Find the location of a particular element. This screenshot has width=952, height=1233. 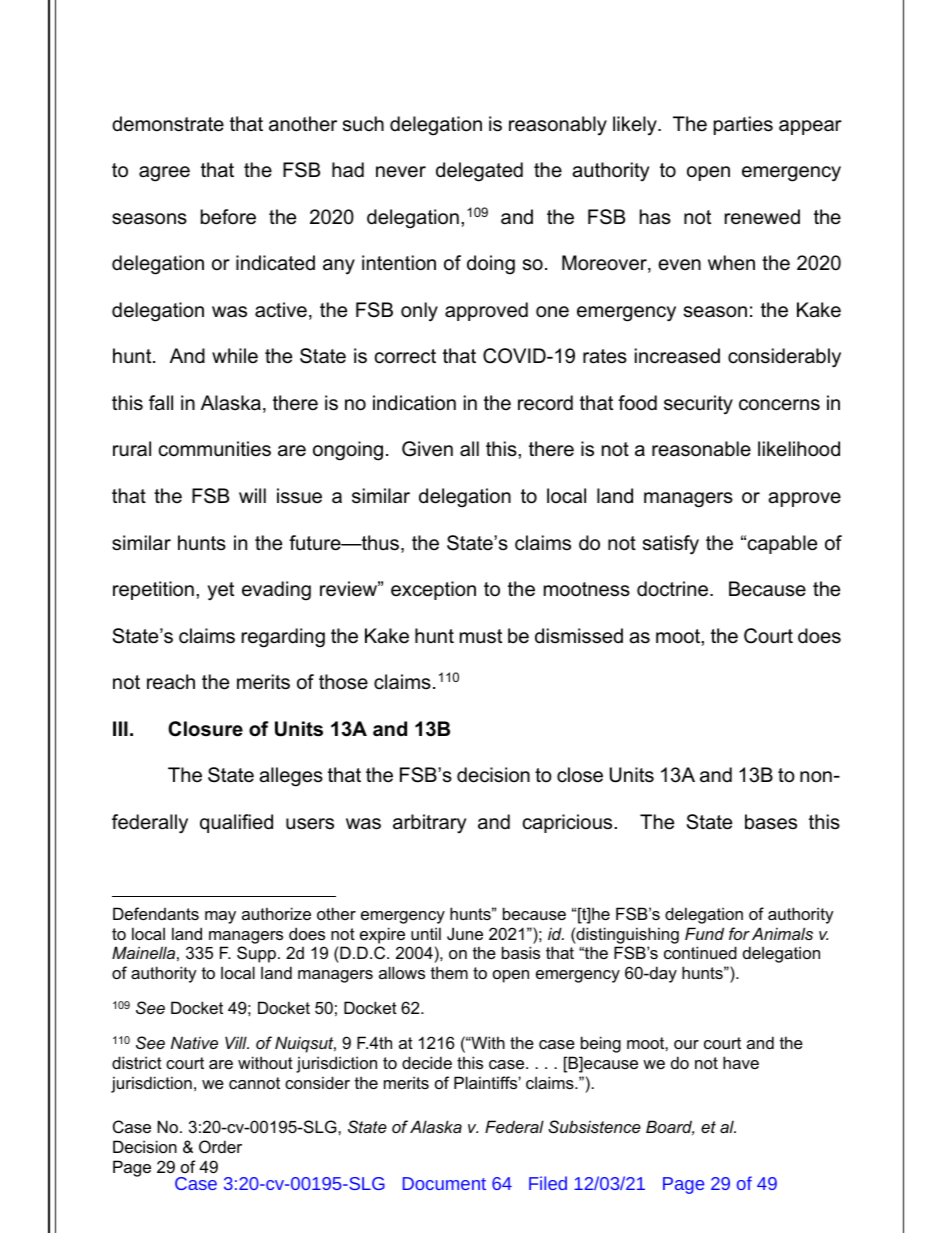

Fund is located at coordinates (704, 933).
